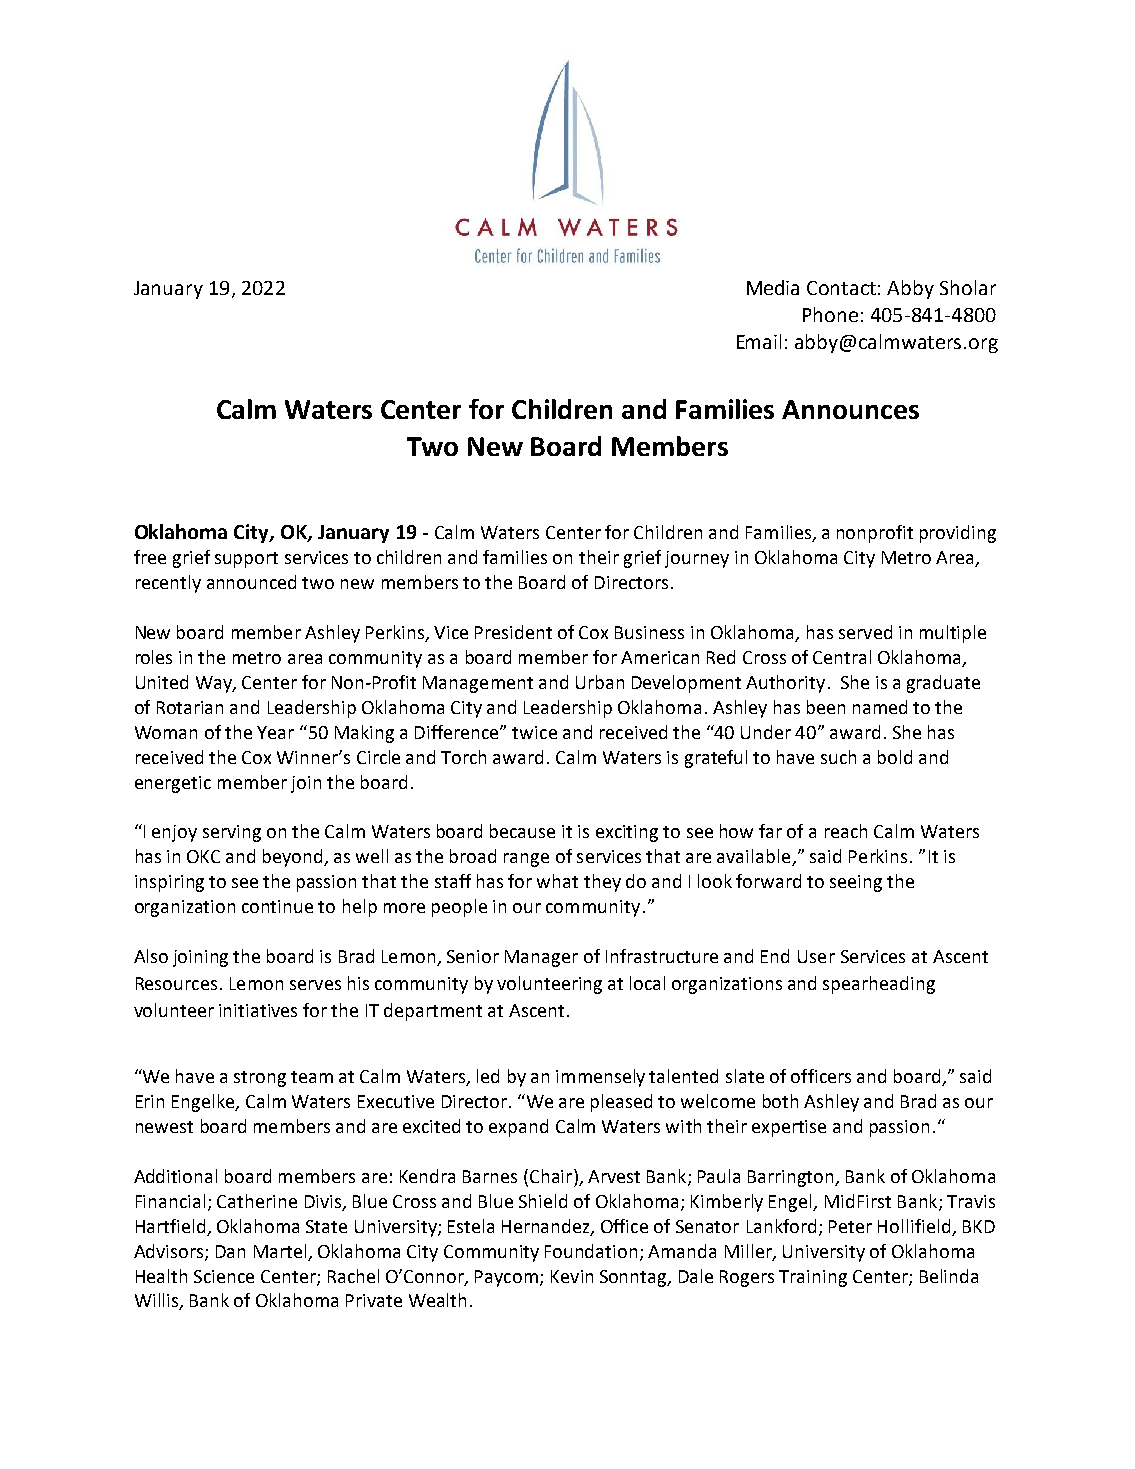 This document has width=1135, height=1469. I want to click on Kevin, so click(572, 1276).
